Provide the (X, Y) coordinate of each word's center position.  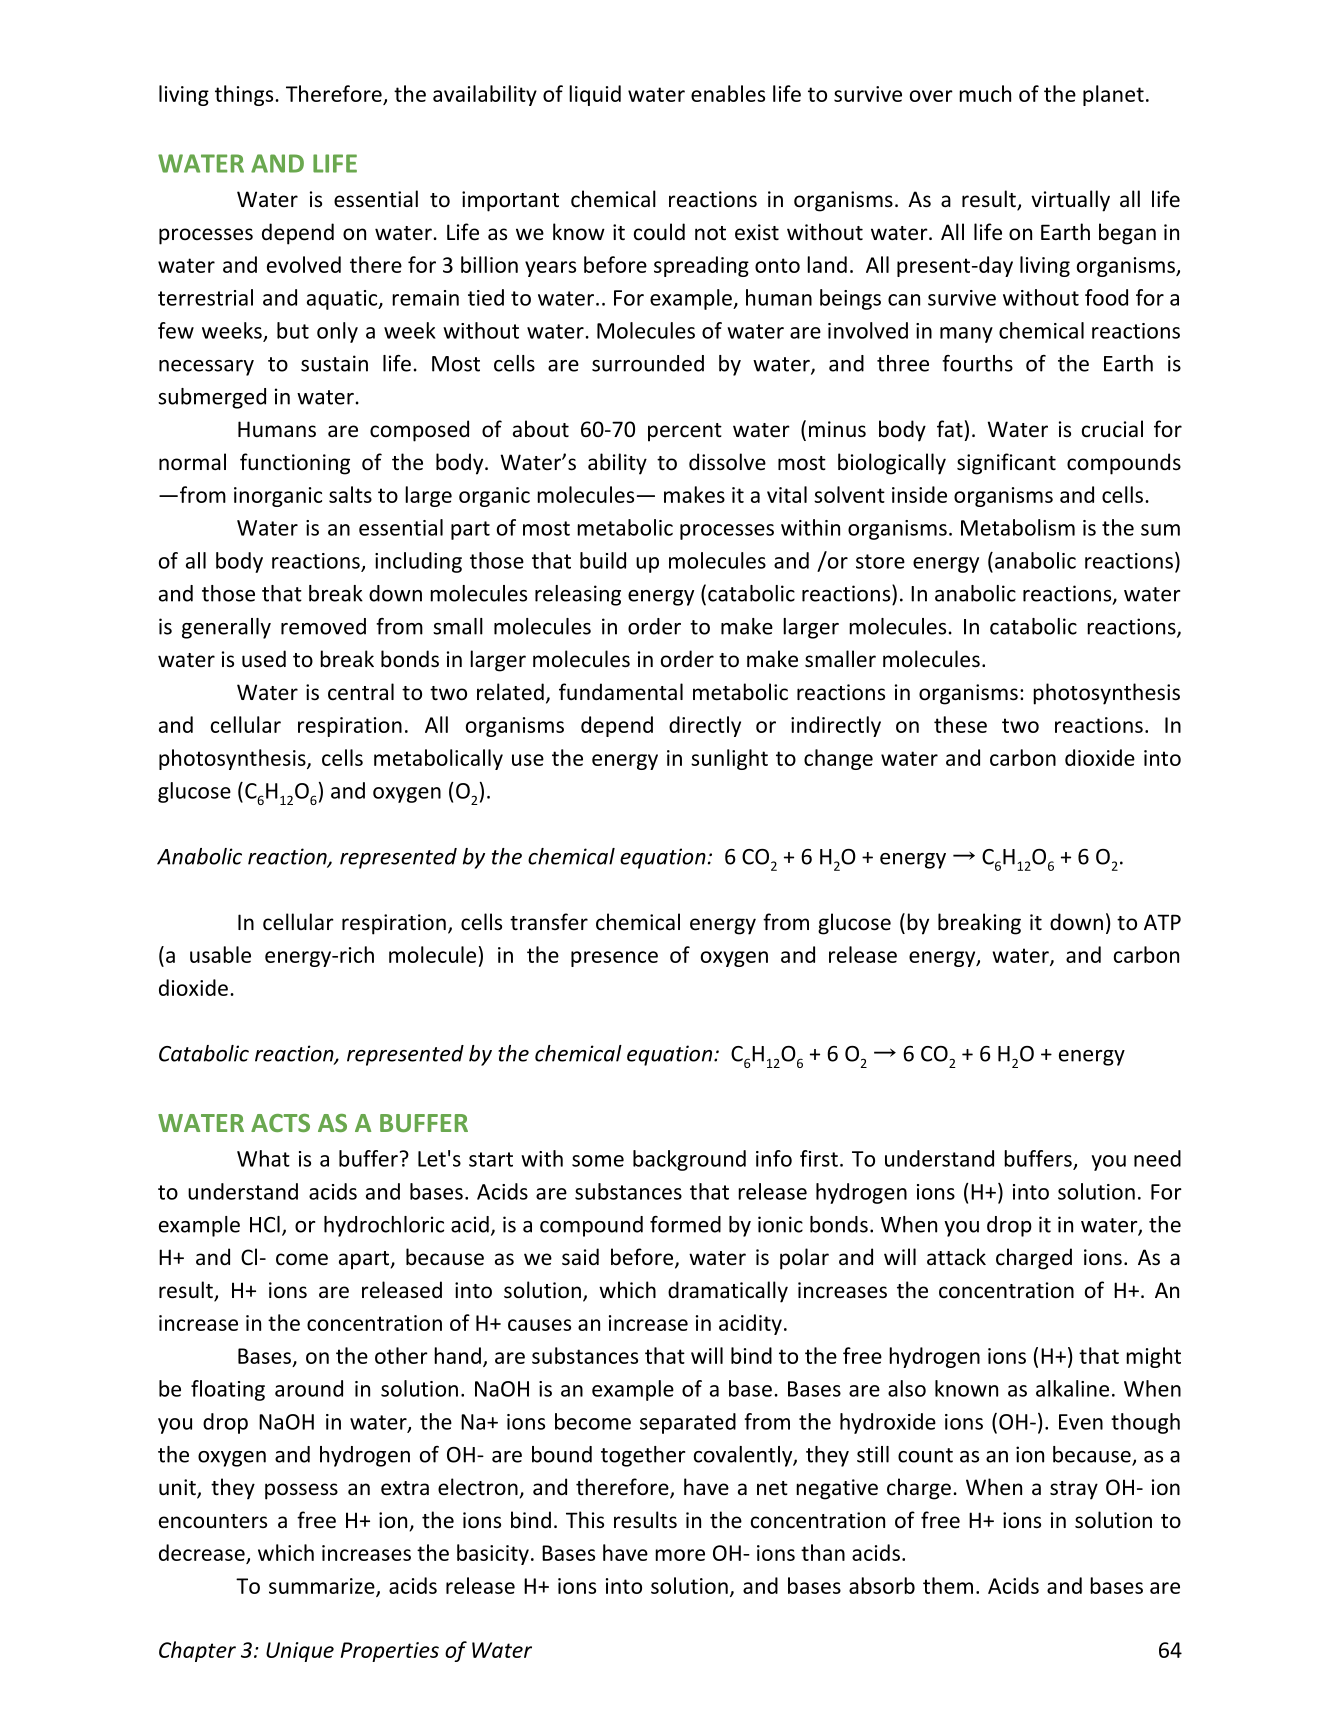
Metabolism (1018, 527)
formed (685, 1224)
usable (220, 954)
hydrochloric (384, 1226)
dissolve (727, 462)
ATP (1162, 922)
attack (956, 1256)
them (948, 1585)
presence (614, 959)
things (245, 95)
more (680, 1555)
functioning (295, 464)
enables (728, 93)
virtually (1070, 201)
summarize (323, 1587)
